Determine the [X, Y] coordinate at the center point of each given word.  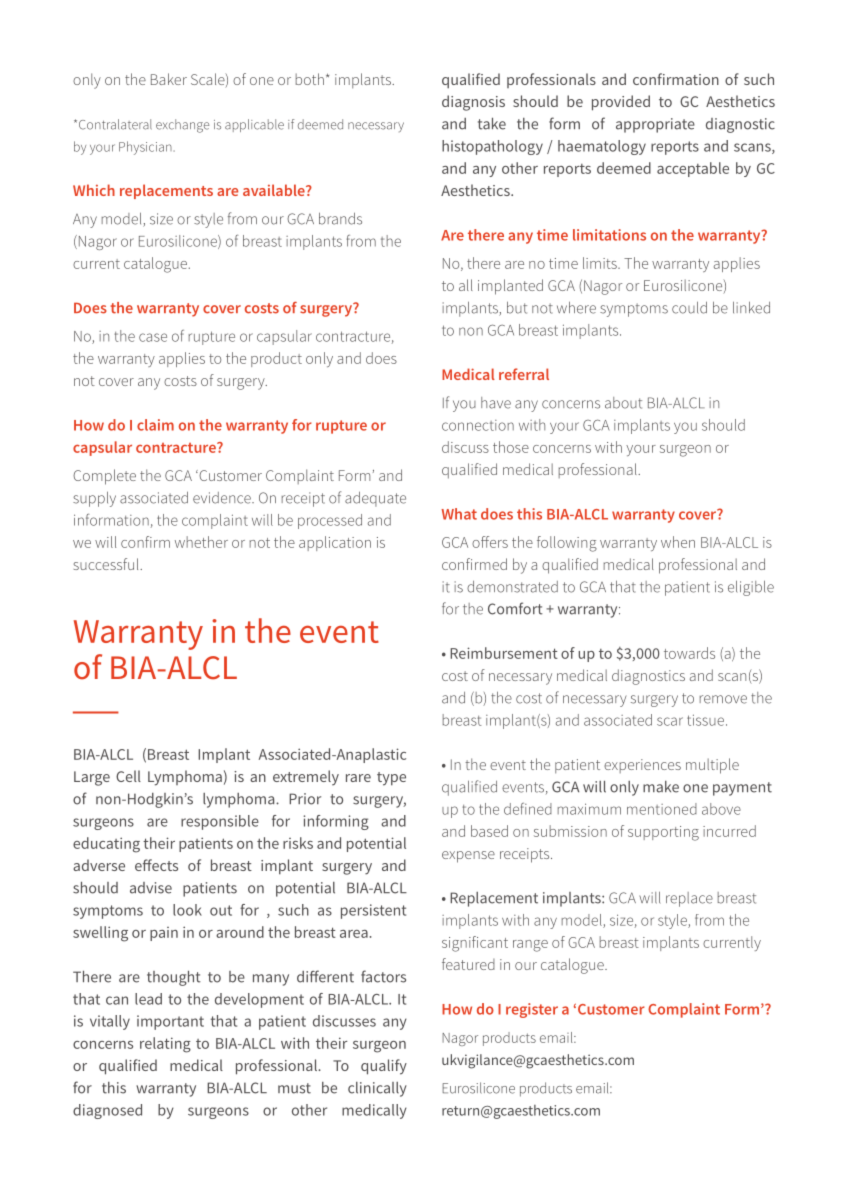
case [153, 337]
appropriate [655, 125]
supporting [663, 833]
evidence [223, 498]
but [517, 308]
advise [151, 888]
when [678, 542]
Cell [128, 776]
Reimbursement [504, 653]
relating [165, 1045]
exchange [182, 126]
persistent [373, 911]
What [459, 514]
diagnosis [473, 103]
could [689, 308]
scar [670, 721]
